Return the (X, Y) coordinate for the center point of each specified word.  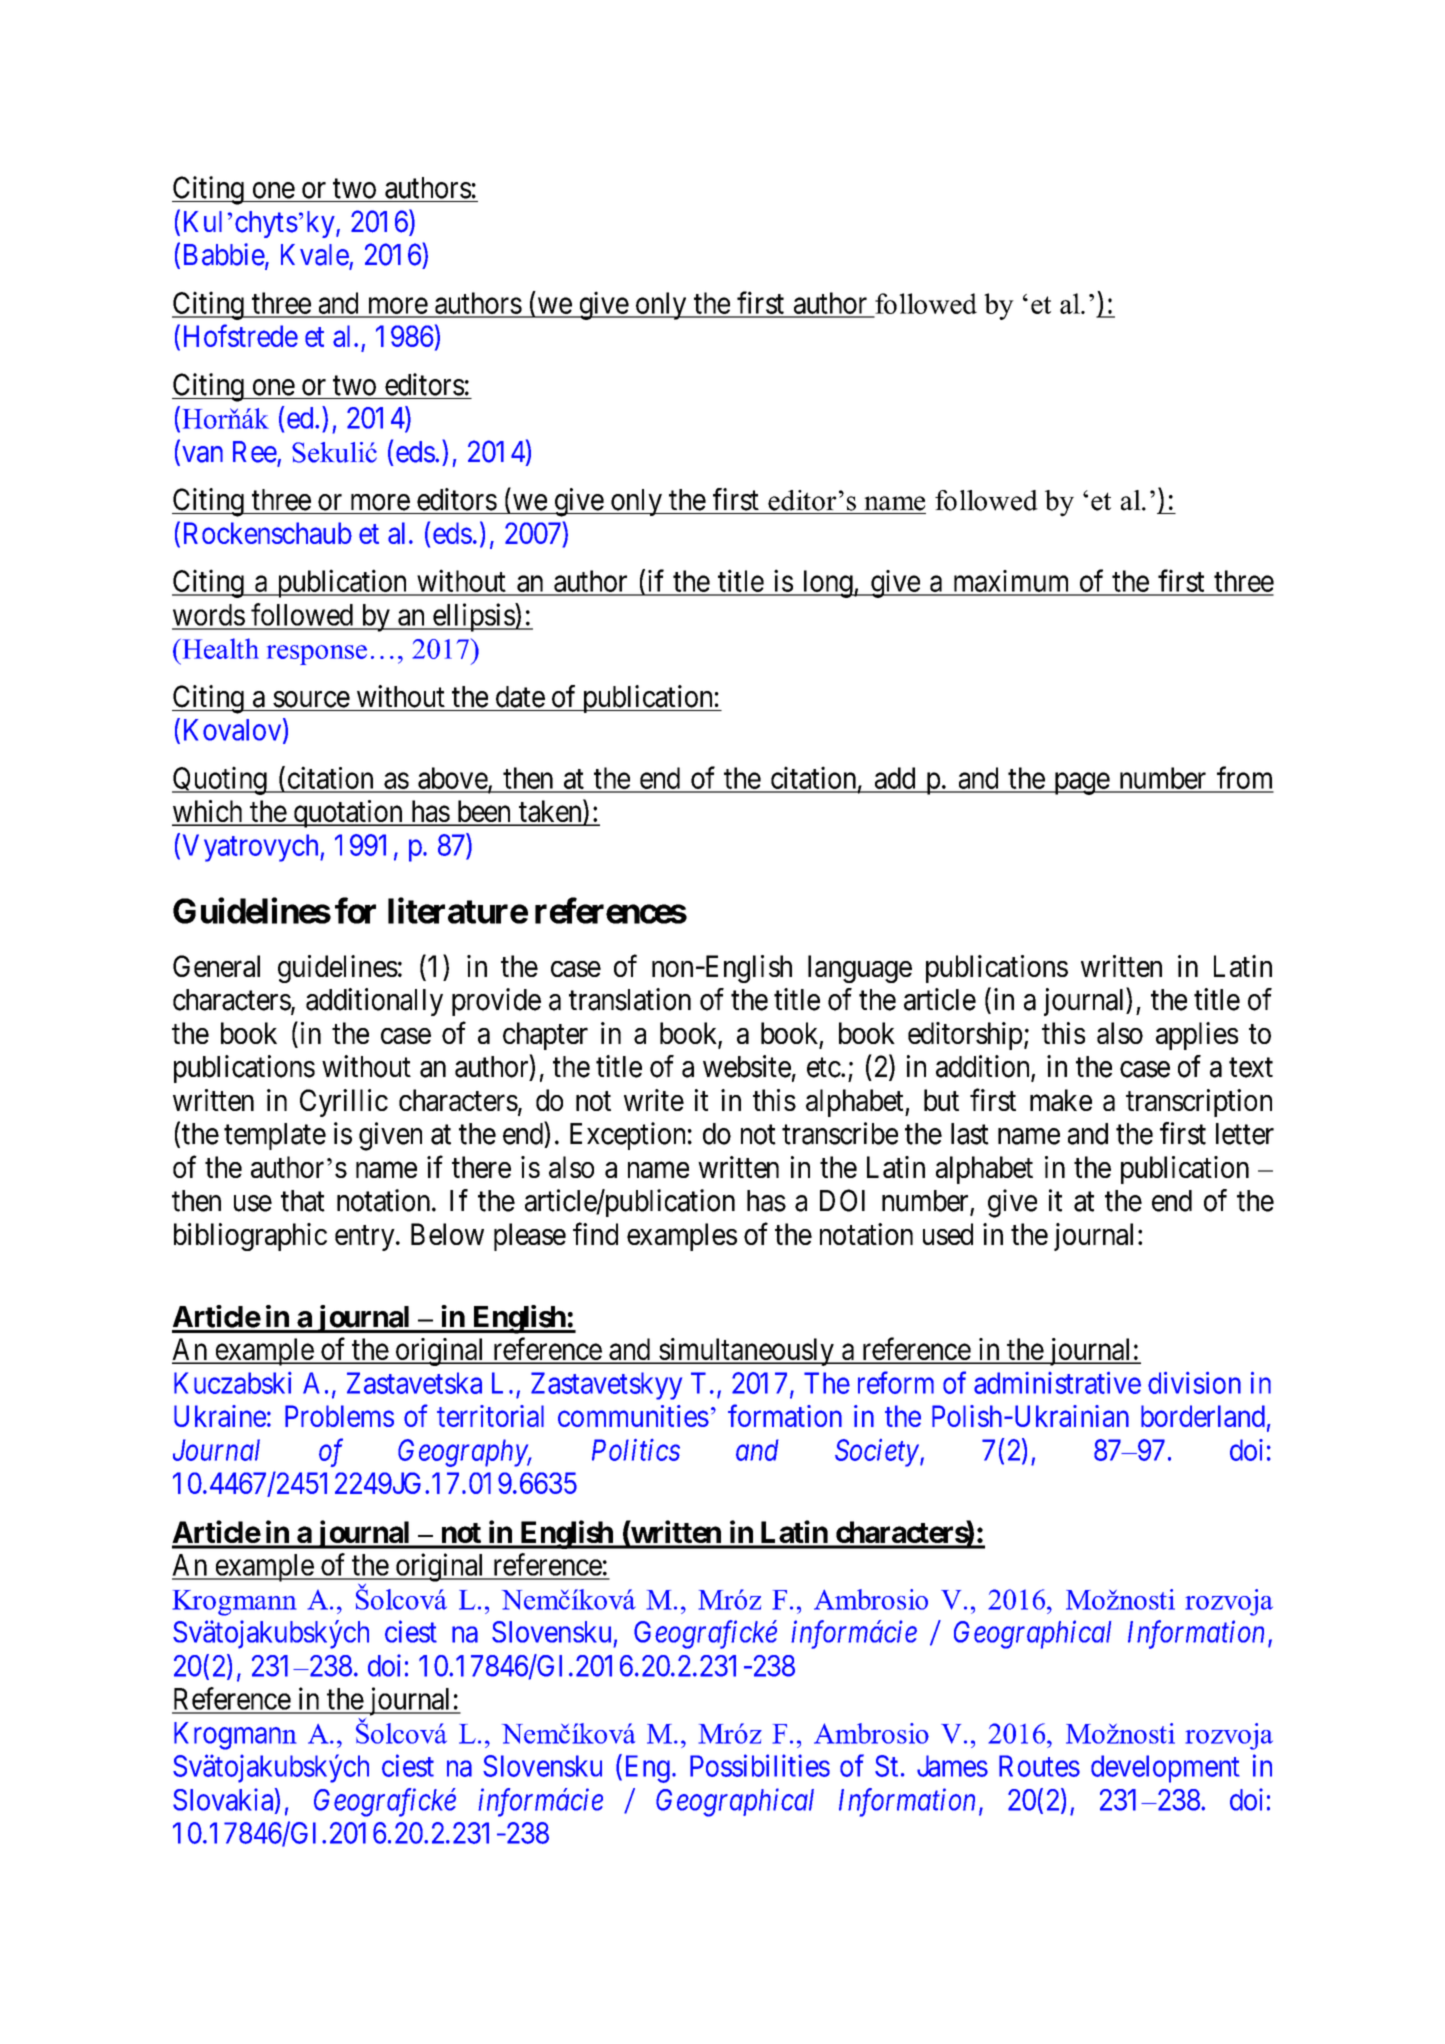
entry (366, 1238)
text (1251, 1068)
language (860, 969)
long (827, 584)
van (202, 454)
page (1081, 784)
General (216, 966)
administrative (1057, 1383)
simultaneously (746, 1352)
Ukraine (220, 1416)
